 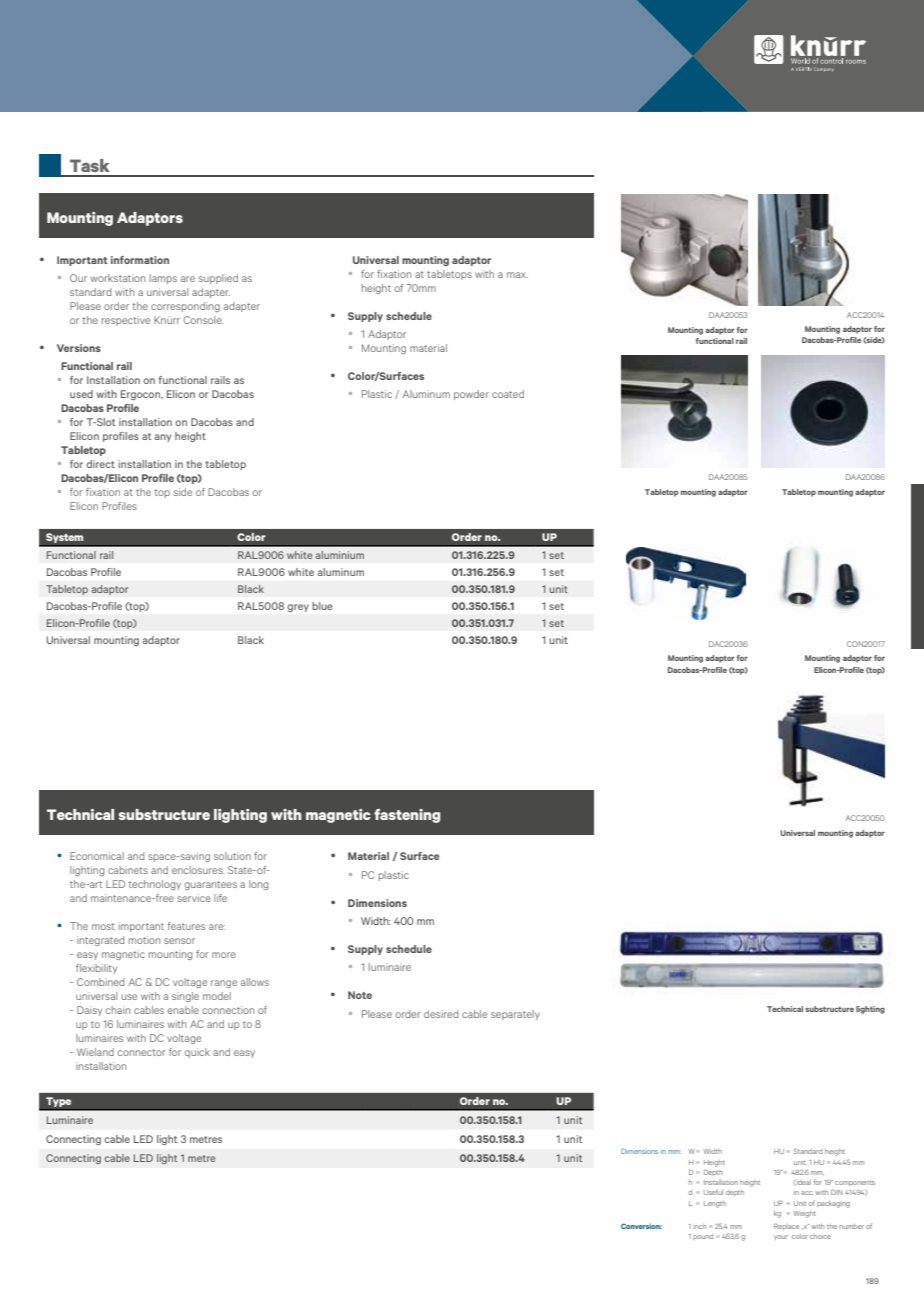 What do you see at coordinates (471, 395) in the page?
I see `powder` at bounding box center [471, 395].
